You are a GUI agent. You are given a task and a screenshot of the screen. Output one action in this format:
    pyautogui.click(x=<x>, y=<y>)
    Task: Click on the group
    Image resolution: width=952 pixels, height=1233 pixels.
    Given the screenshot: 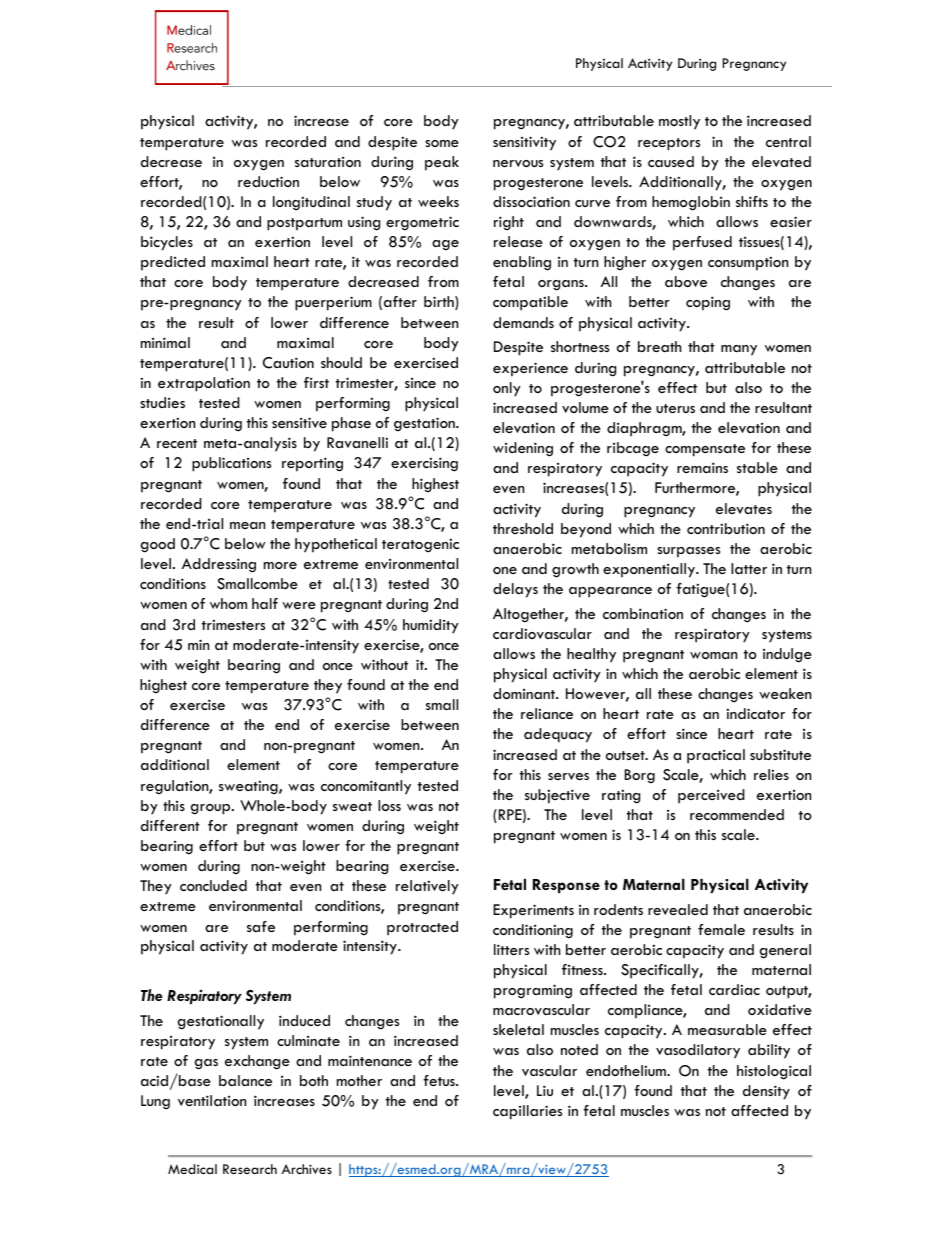 What is the action you would take?
    pyautogui.click(x=211, y=809)
